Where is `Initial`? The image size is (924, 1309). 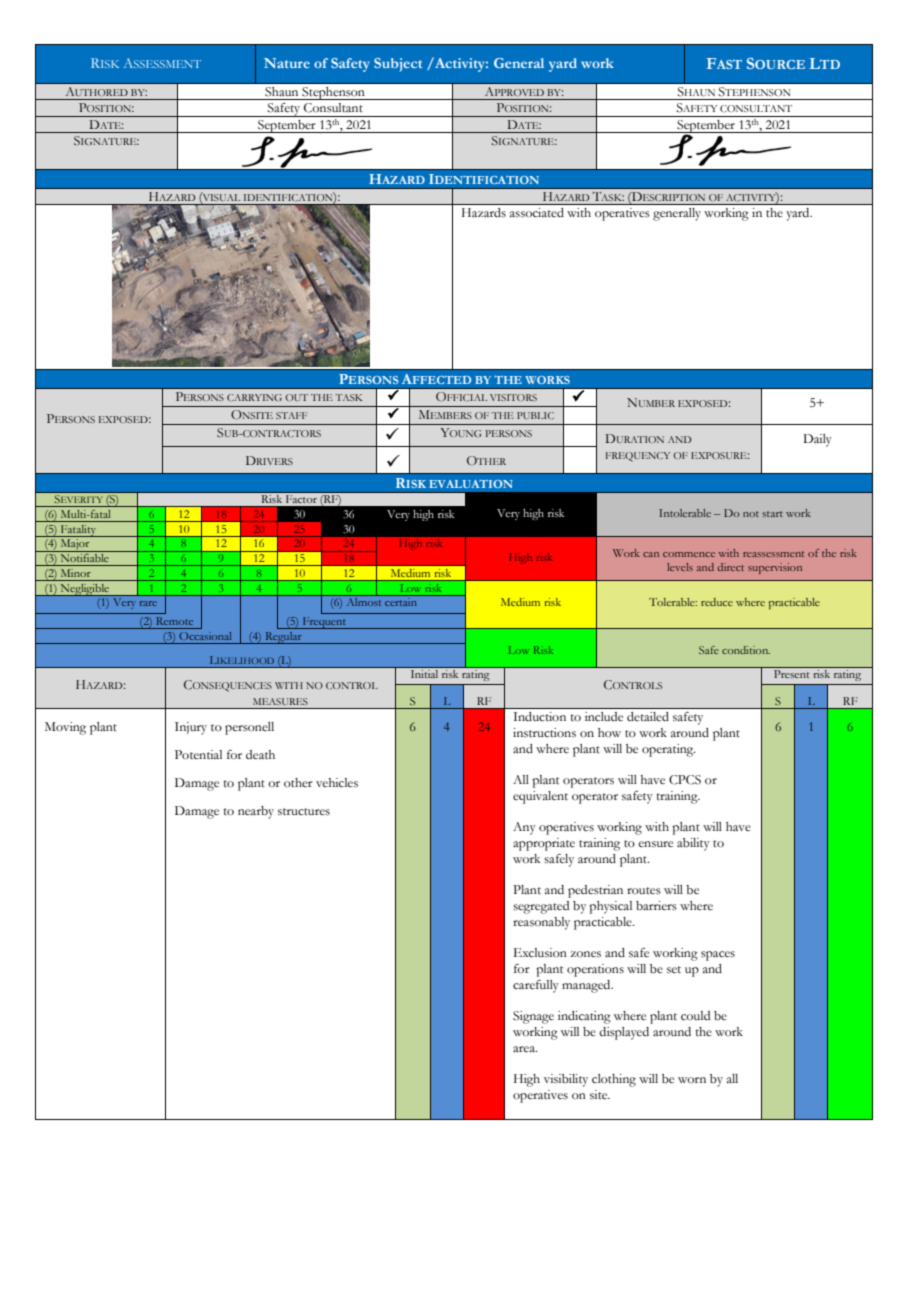
Initial is located at coordinates (424, 674).
